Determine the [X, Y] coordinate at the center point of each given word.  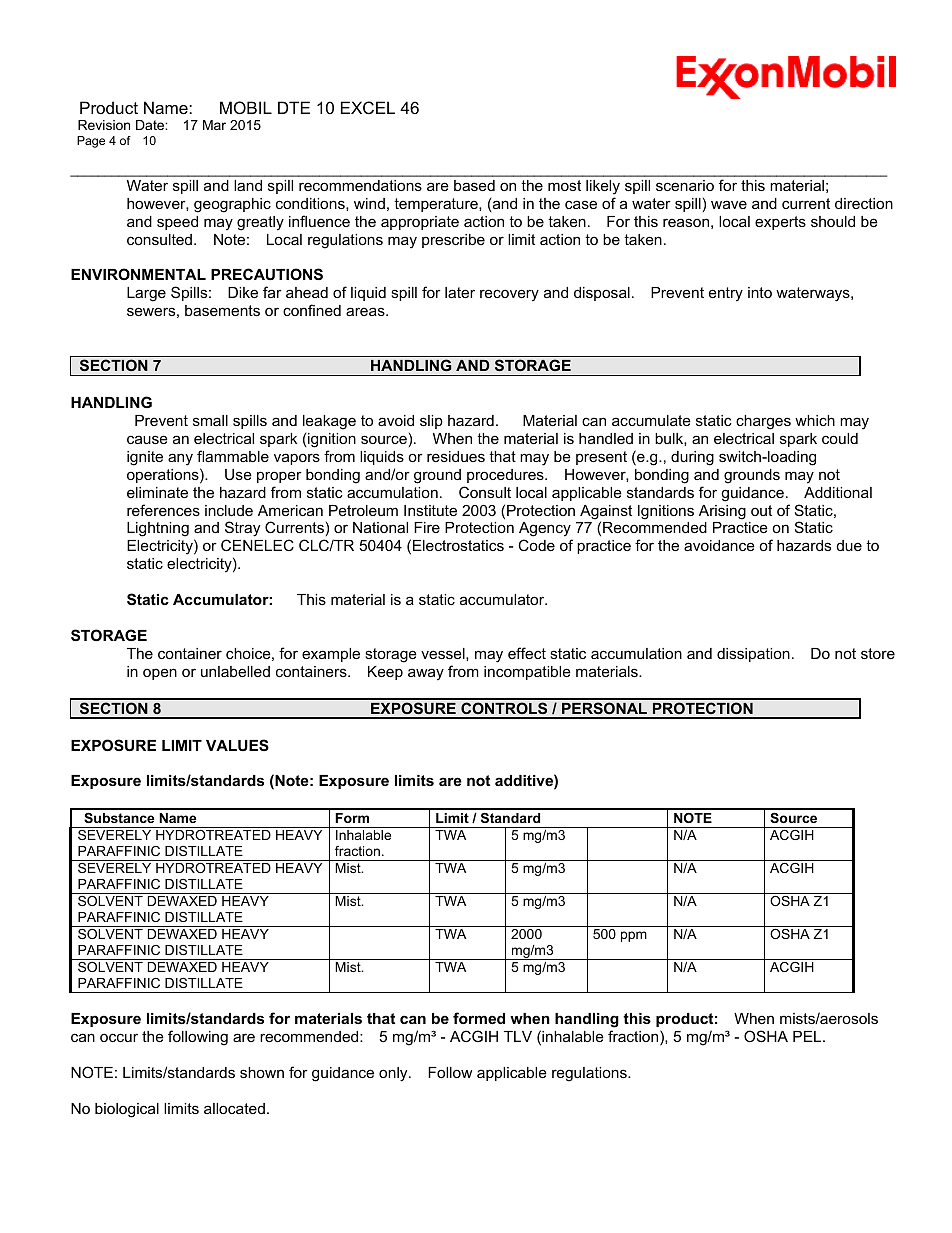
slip [431, 422]
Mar [214, 125]
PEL [808, 1036]
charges [763, 422]
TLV [518, 1036]
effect [527, 653]
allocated [234, 1108]
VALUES [237, 745]
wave [729, 204]
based [474, 185]
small [210, 420]
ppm [634, 936]
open [160, 674]
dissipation [753, 655]
